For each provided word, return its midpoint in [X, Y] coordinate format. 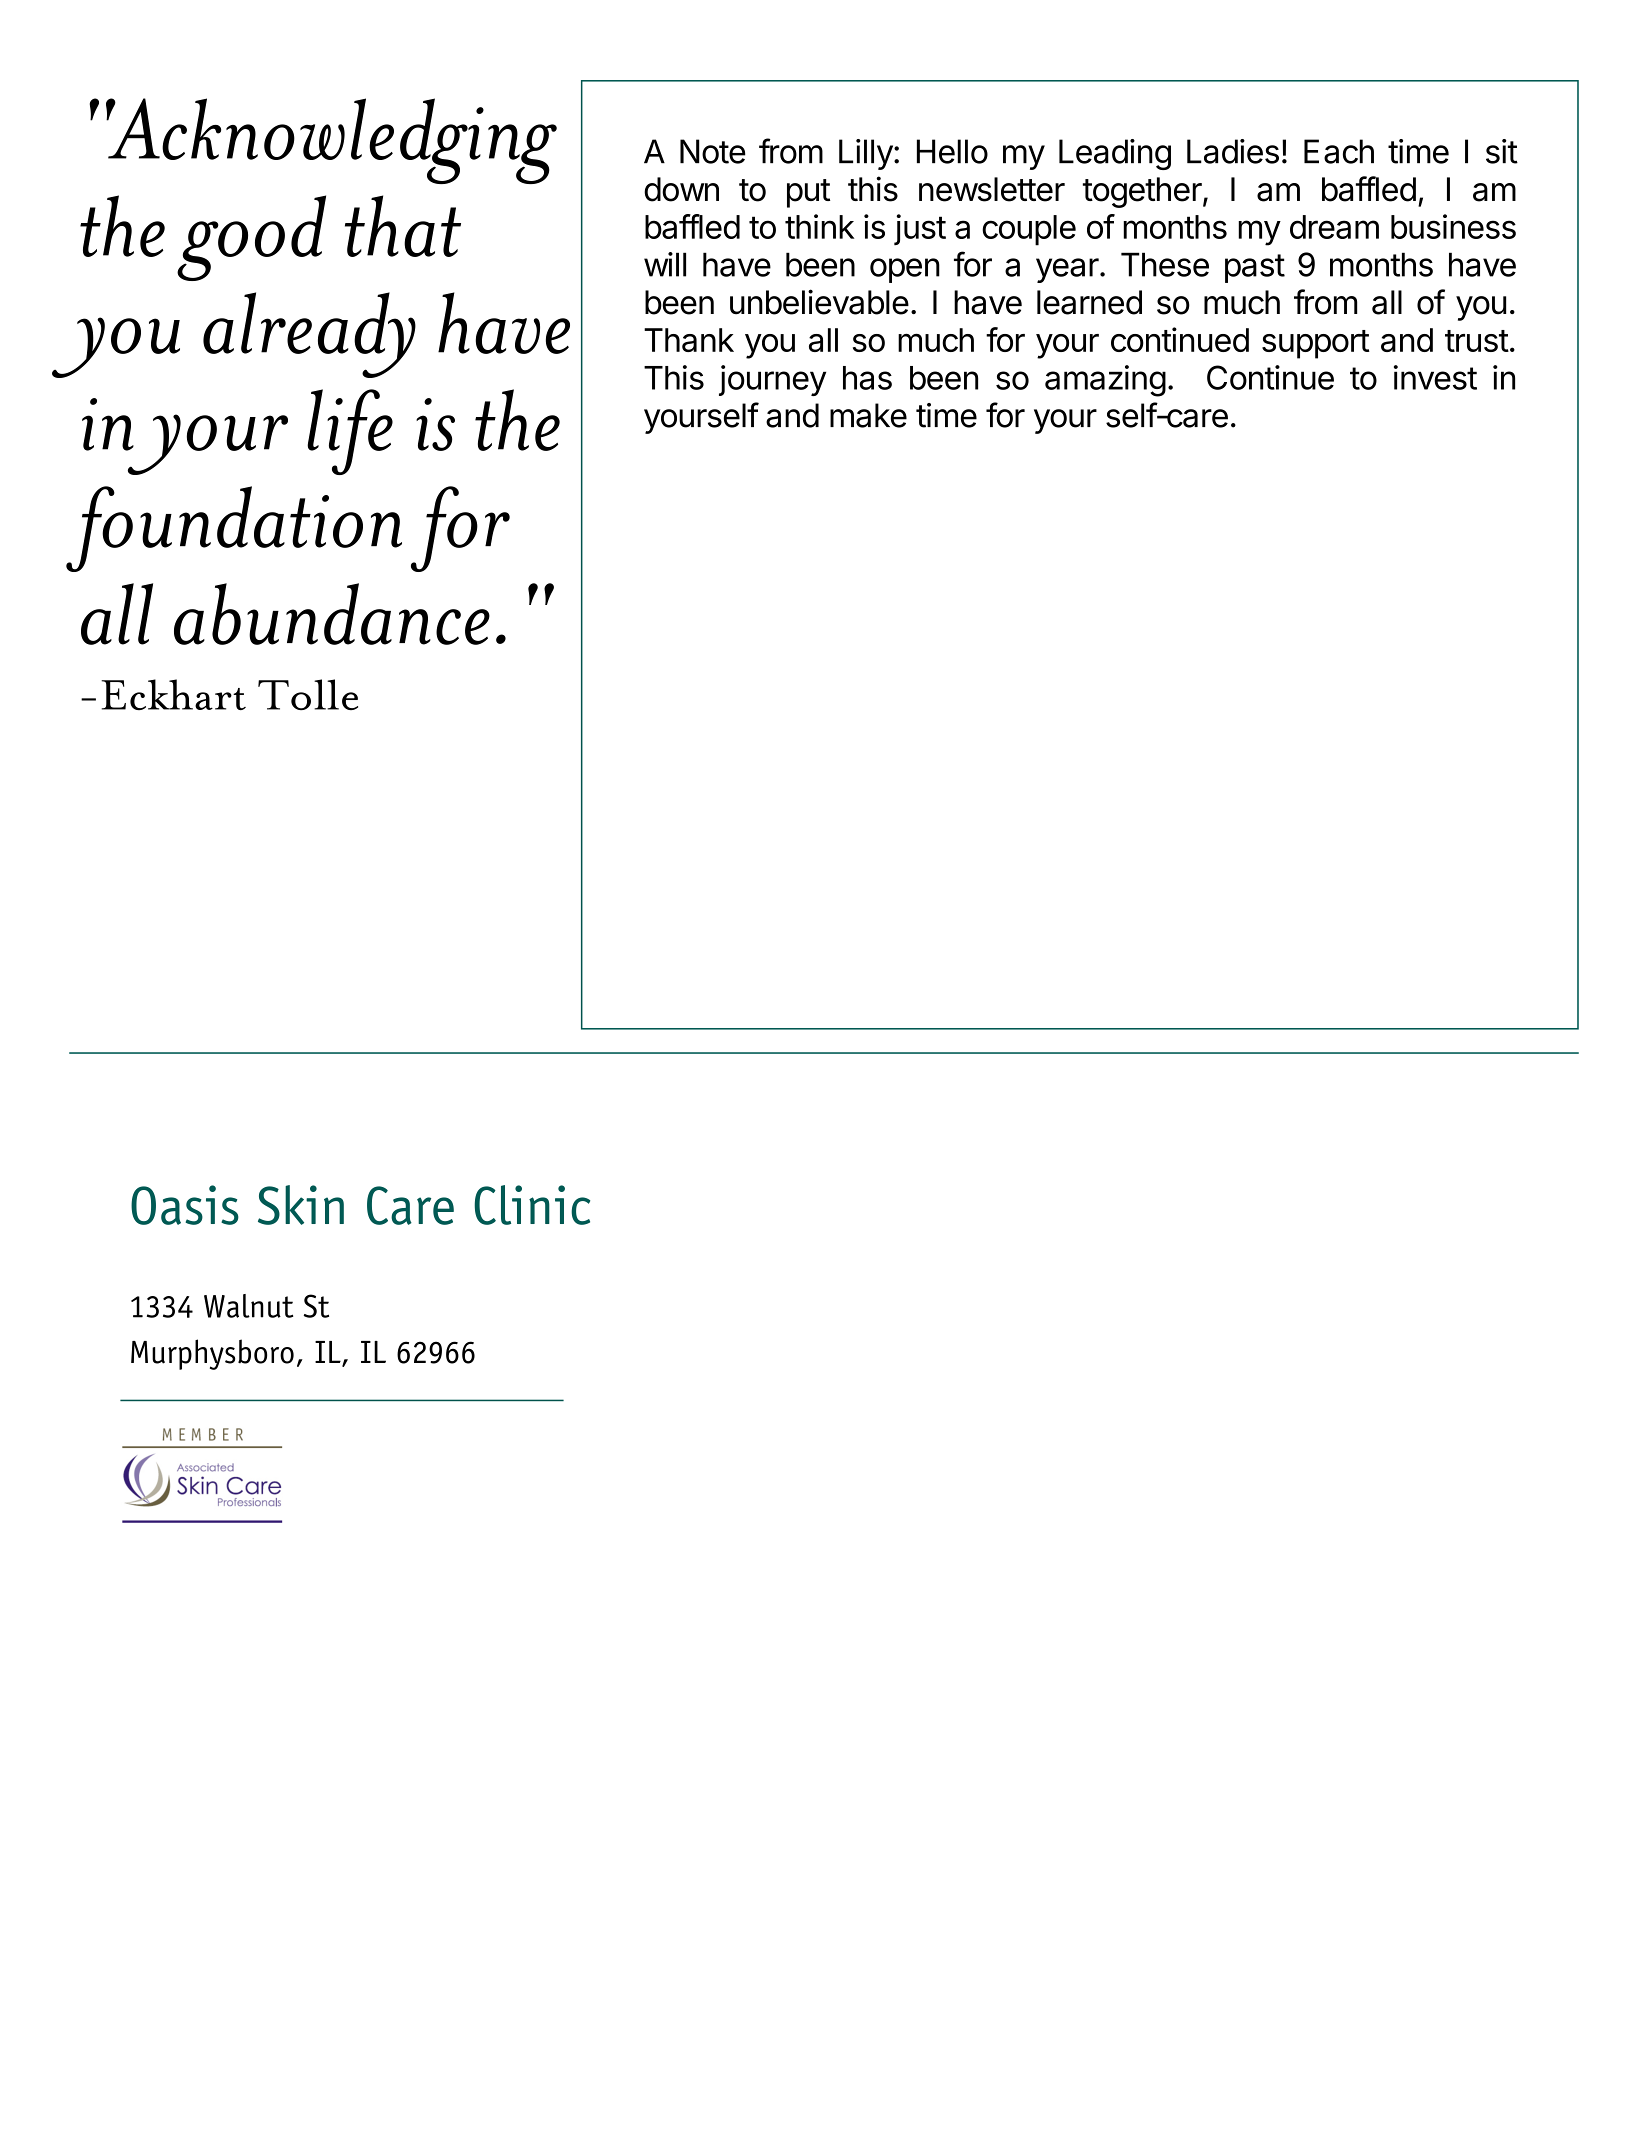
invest [1435, 377]
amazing [1105, 381]
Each [1339, 151]
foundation [234, 529]
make [868, 415]
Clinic [532, 1205]
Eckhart [173, 694]
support [1316, 344]
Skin [301, 1205]
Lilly [866, 154]
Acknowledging [331, 141]
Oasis [185, 1205]
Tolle [308, 694]
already [309, 335]
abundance [332, 614]
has [867, 378]
